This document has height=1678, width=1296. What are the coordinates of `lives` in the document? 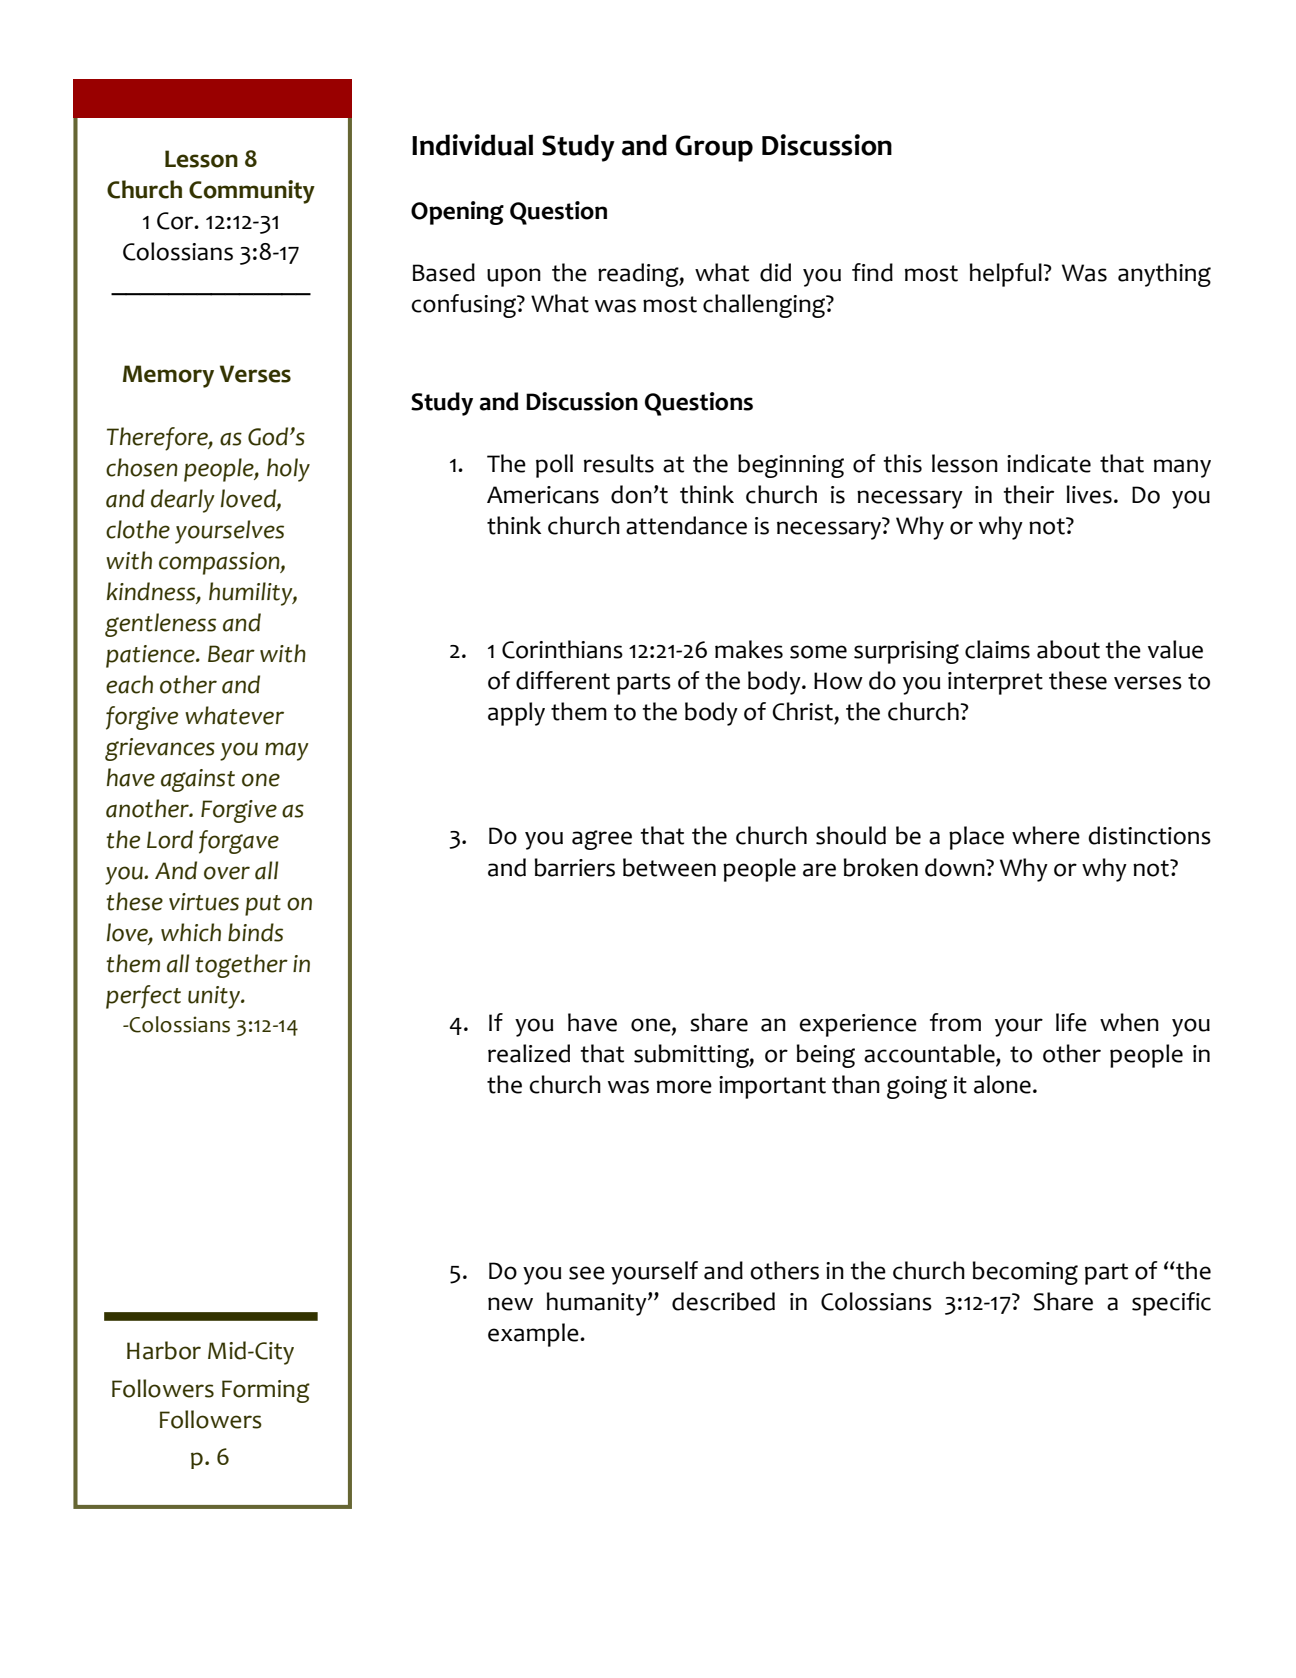 It's located at (1089, 494).
